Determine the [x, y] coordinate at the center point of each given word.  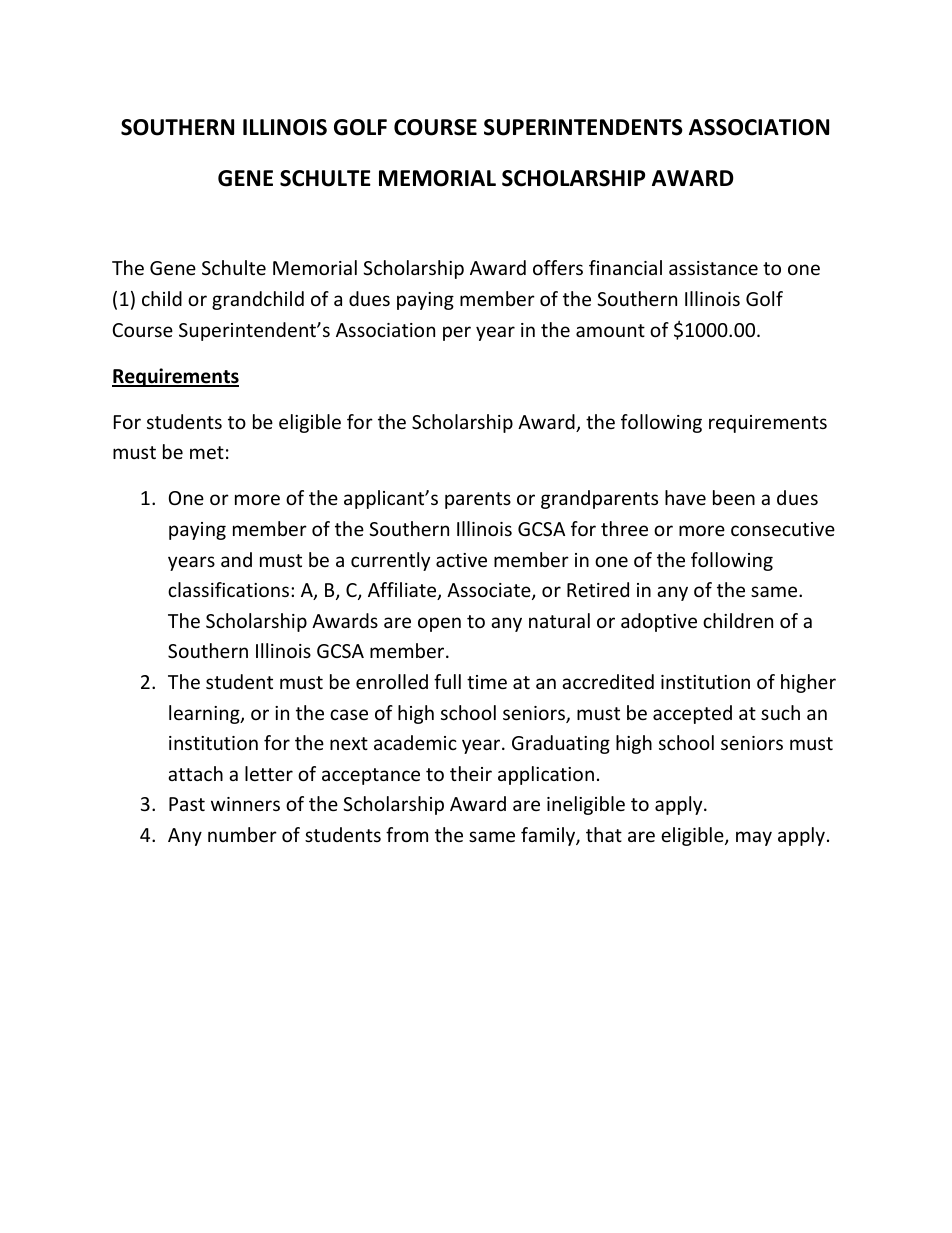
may [754, 838]
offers [558, 267]
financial [625, 267]
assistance [713, 268]
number [242, 834]
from [407, 834]
